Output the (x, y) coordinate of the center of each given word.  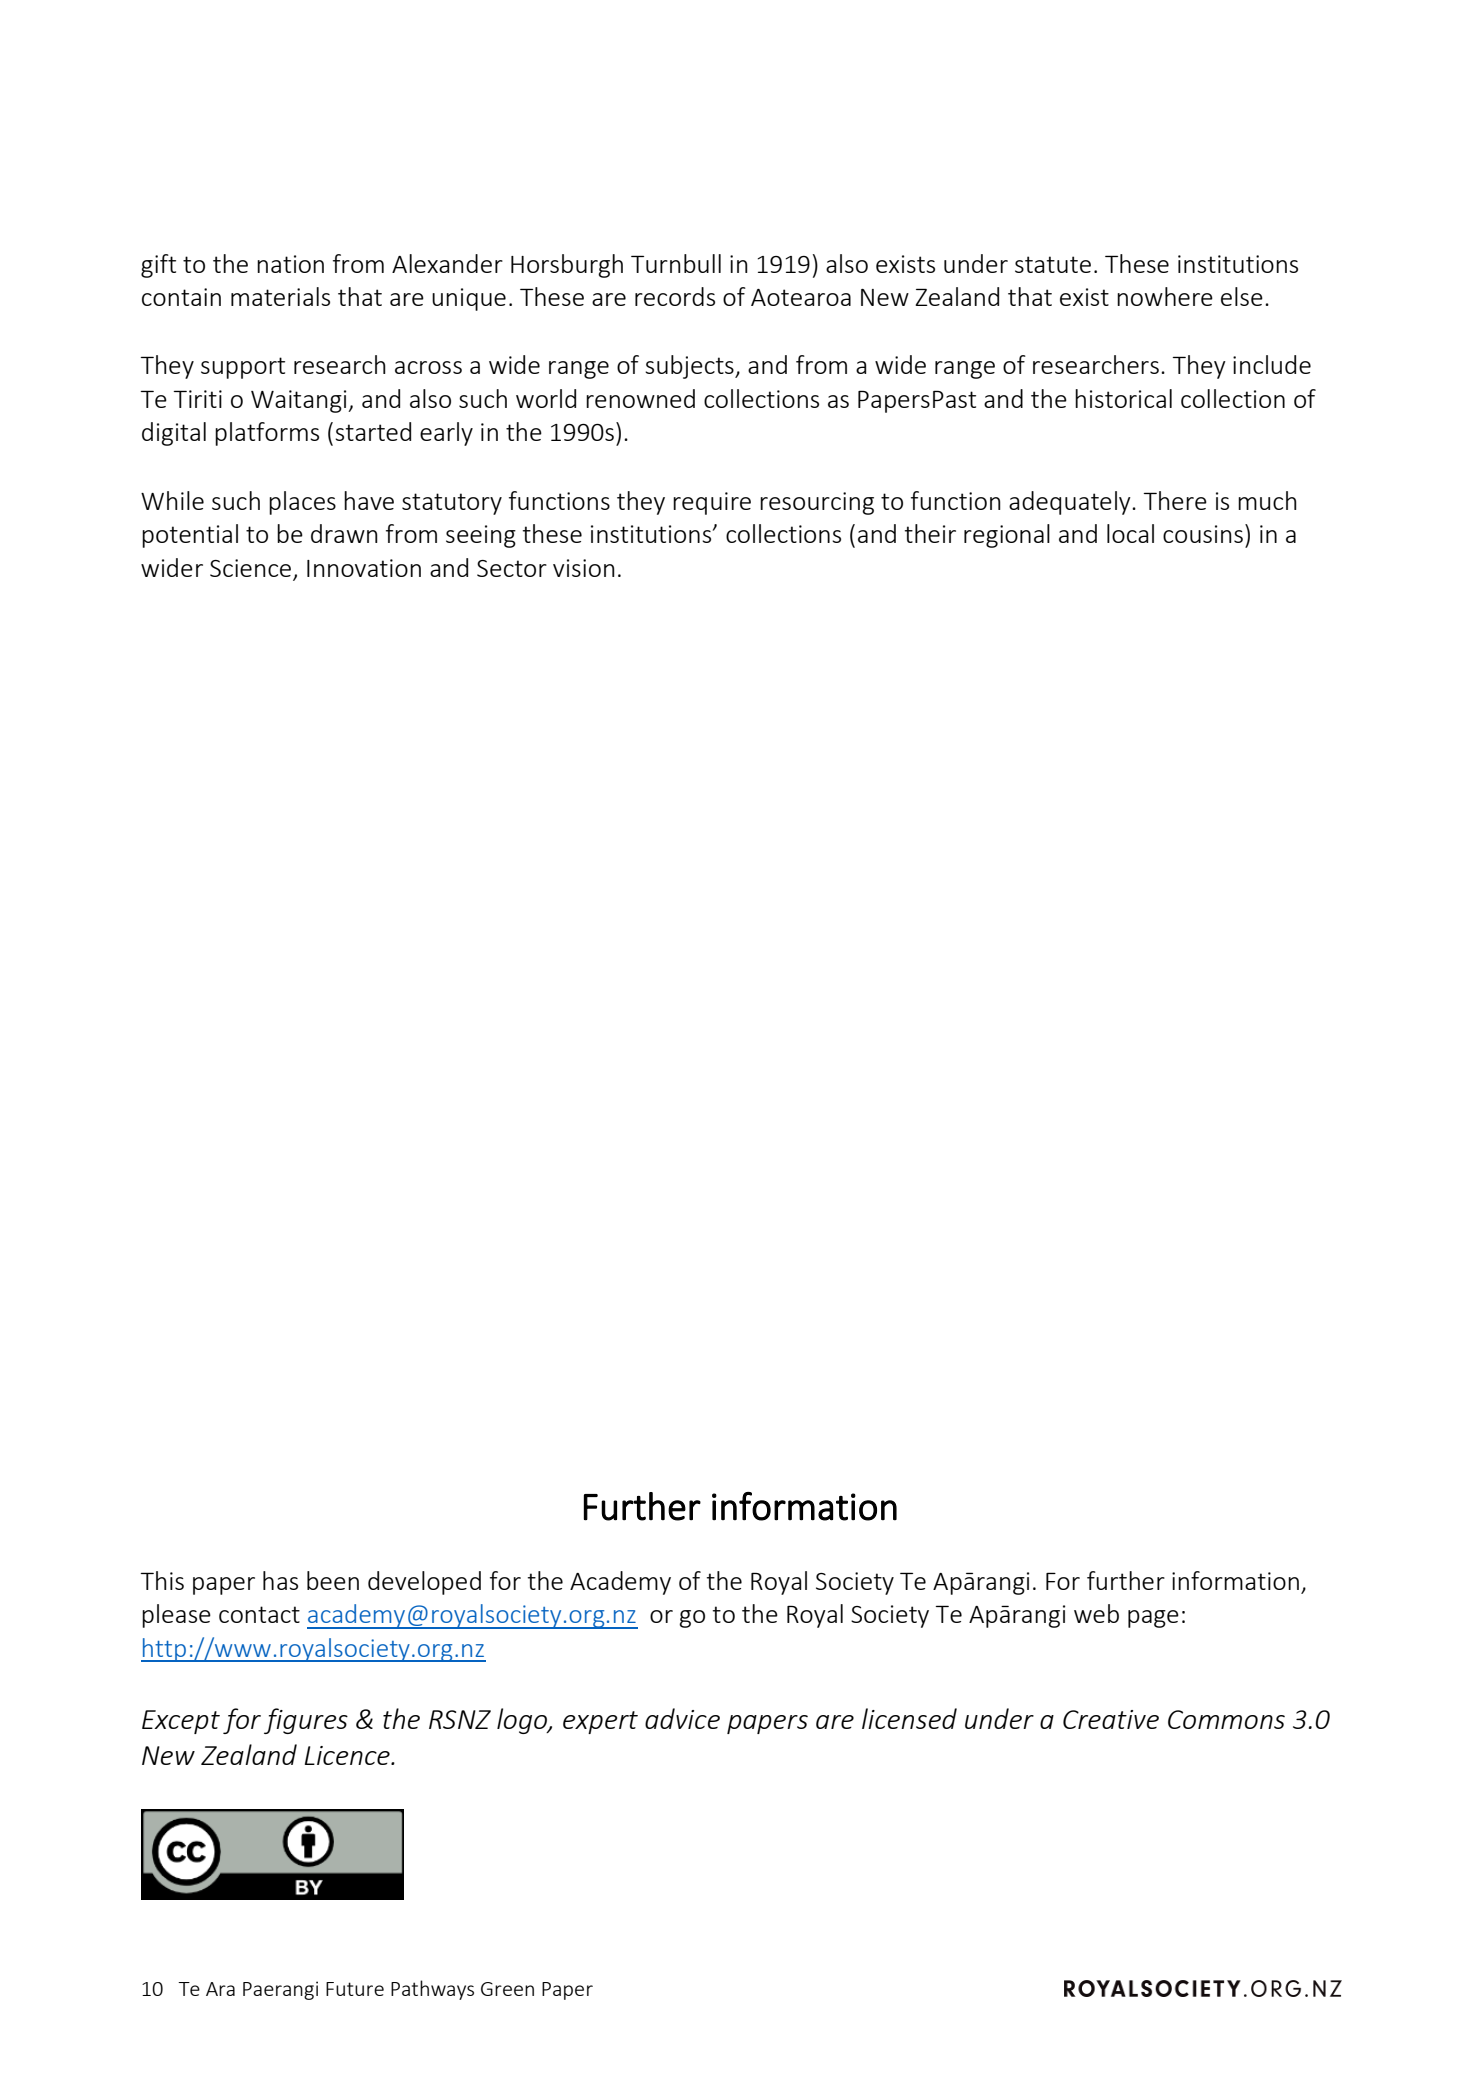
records (675, 296)
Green (507, 1989)
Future (355, 1989)
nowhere (1165, 296)
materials (280, 296)
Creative (1111, 1719)
